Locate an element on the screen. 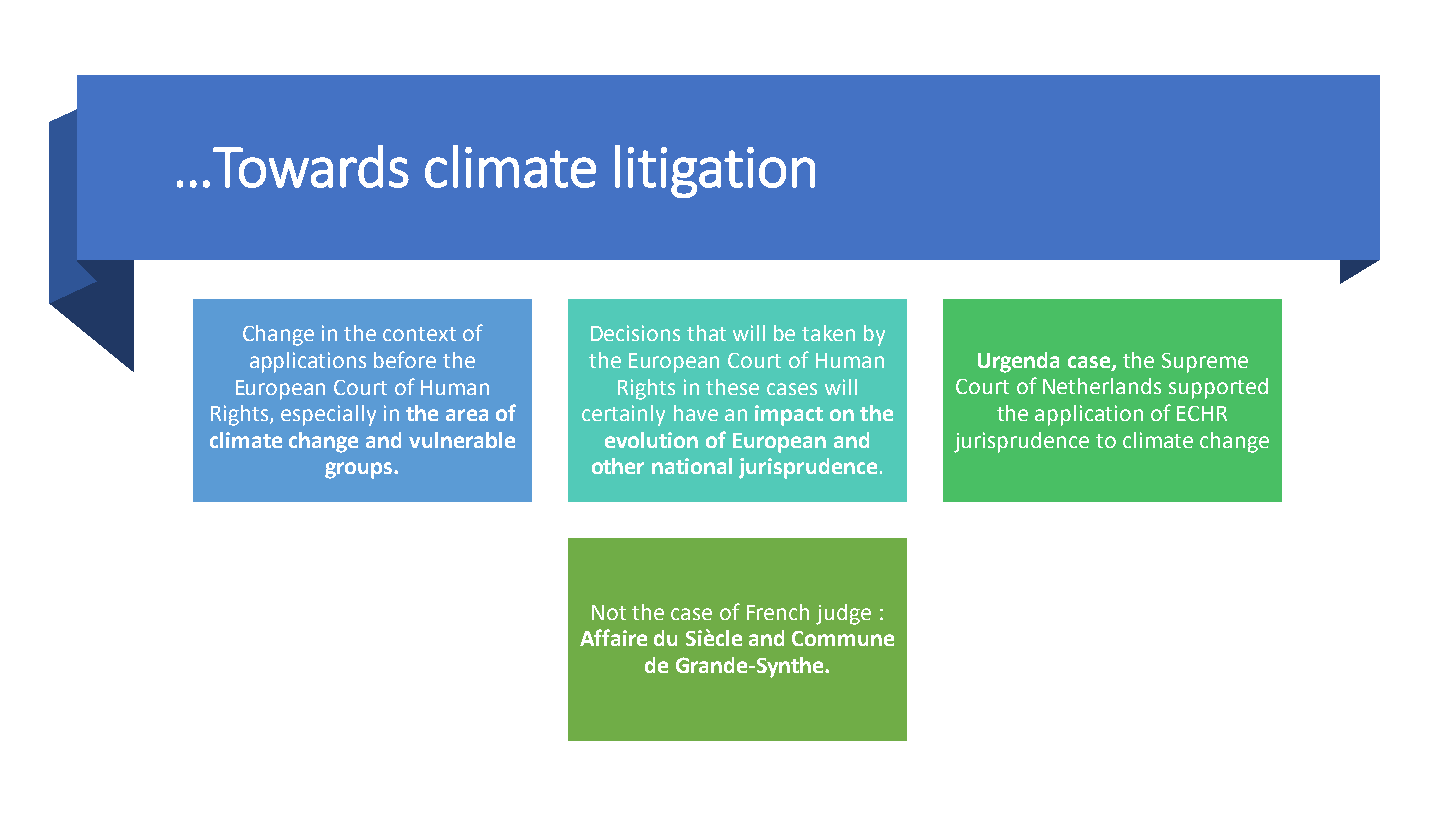  context is located at coordinates (419, 334).
